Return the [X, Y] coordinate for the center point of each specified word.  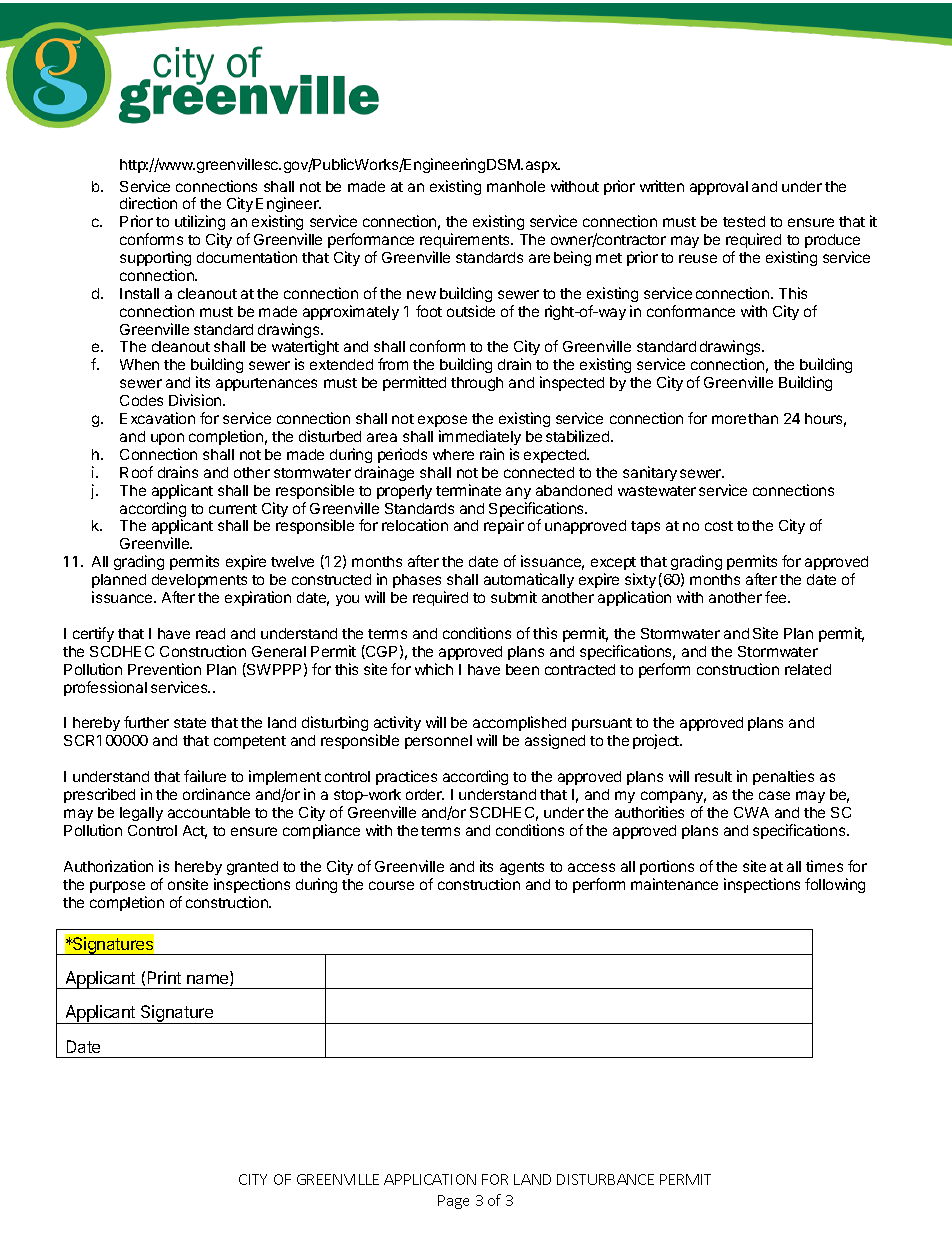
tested [744, 221]
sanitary [650, 473]
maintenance [674, 884]
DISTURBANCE [605, 1179]
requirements [466, 242]
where [453, 454]
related [808, 669]
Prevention [164, 669]
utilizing [200, 224]
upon [167, 439]
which [434, 669]
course [391, 885]
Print [164, 977]
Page [453, 1202]
